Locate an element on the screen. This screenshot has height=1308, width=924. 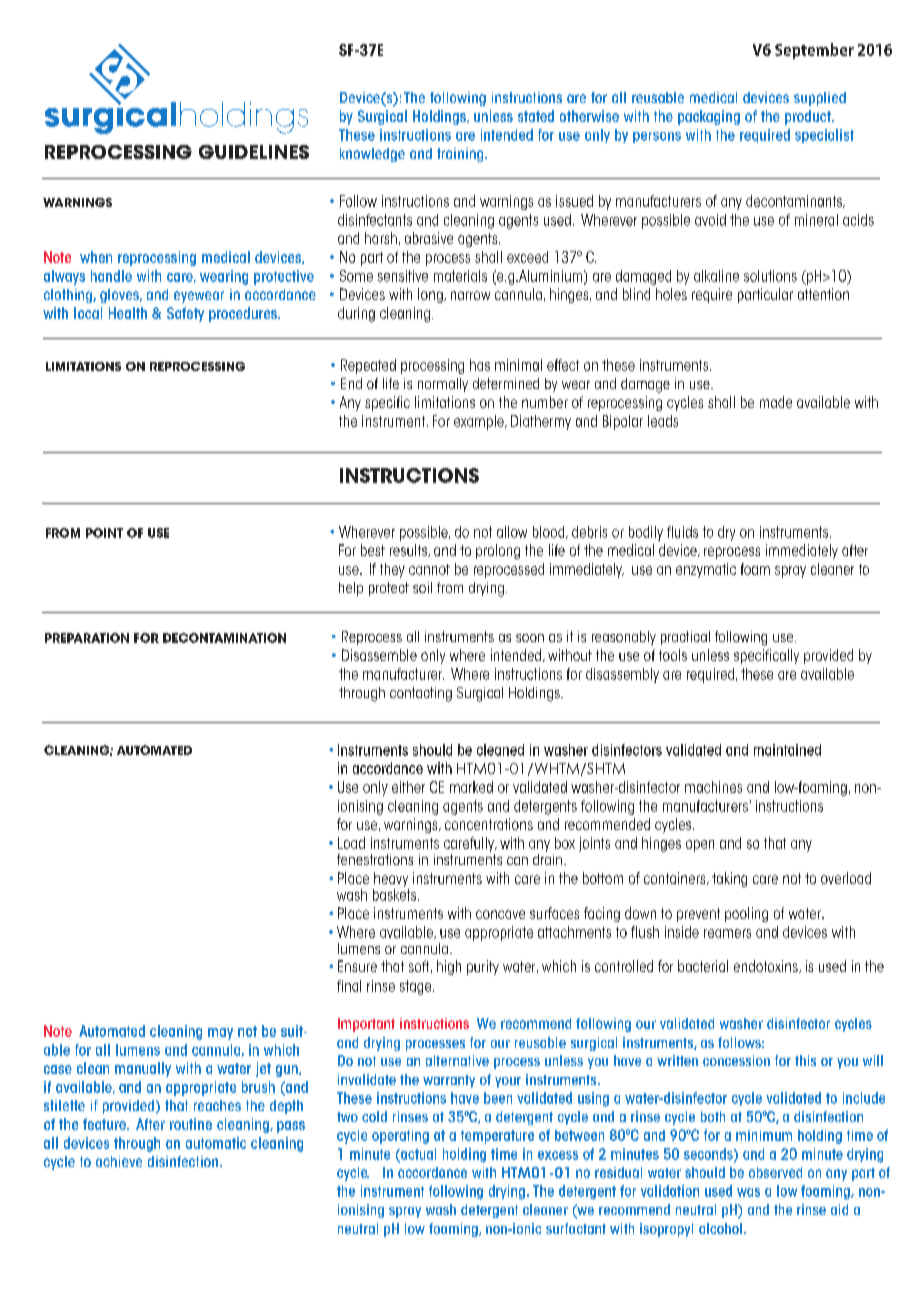
example is located at coordinates (480, 422).
